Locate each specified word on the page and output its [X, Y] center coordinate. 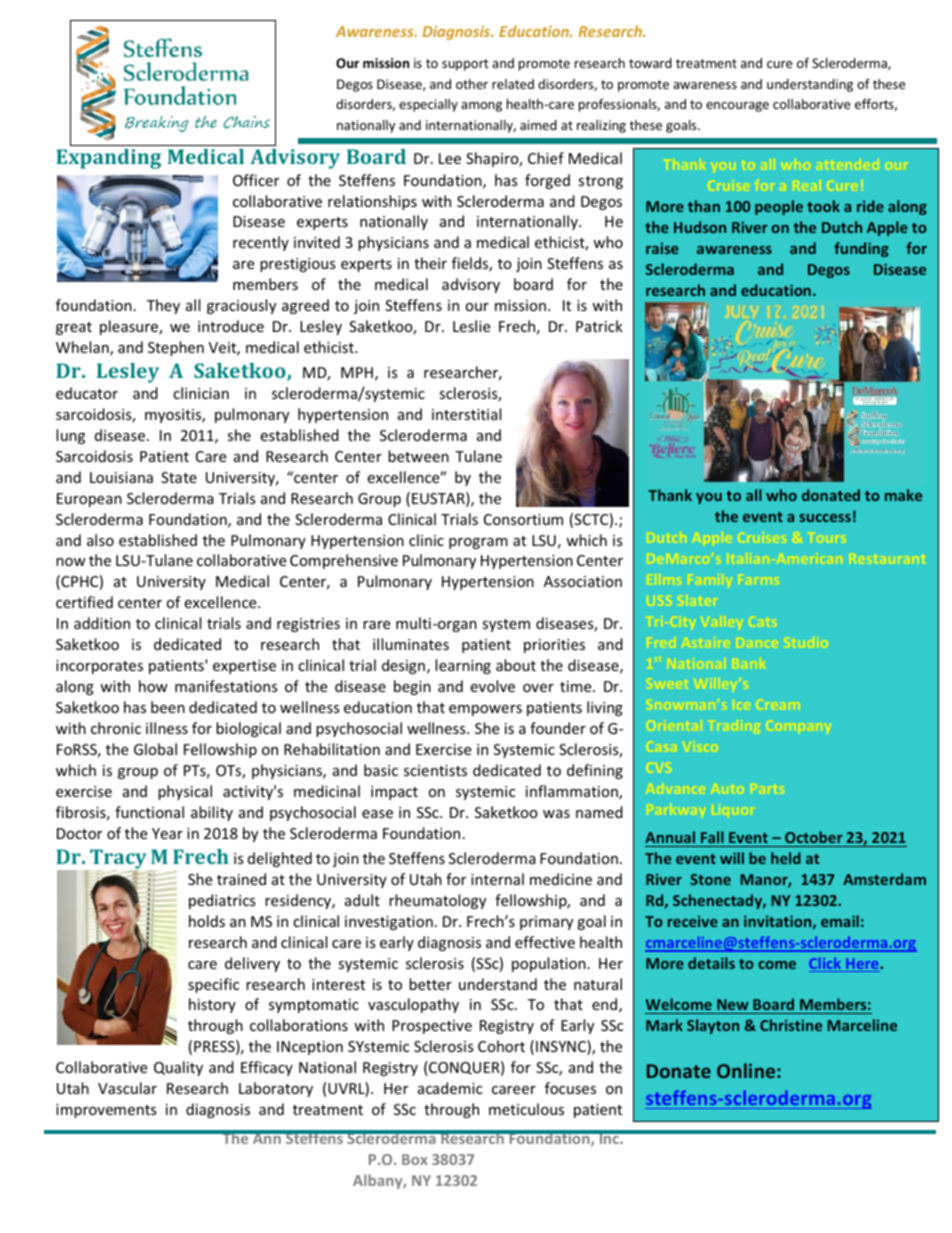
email [840, 921]
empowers [485, 710]
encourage [737, 107]
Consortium [523, 519]
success [825, 518]
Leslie [471, 326]
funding [861, 249]
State [179, 477]
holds [207, 921]
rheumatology [437, 901]
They [163, 306]
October [814, 839]
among [481, 107]
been [168, 707]
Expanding [108, 159]
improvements [106, 1111]
